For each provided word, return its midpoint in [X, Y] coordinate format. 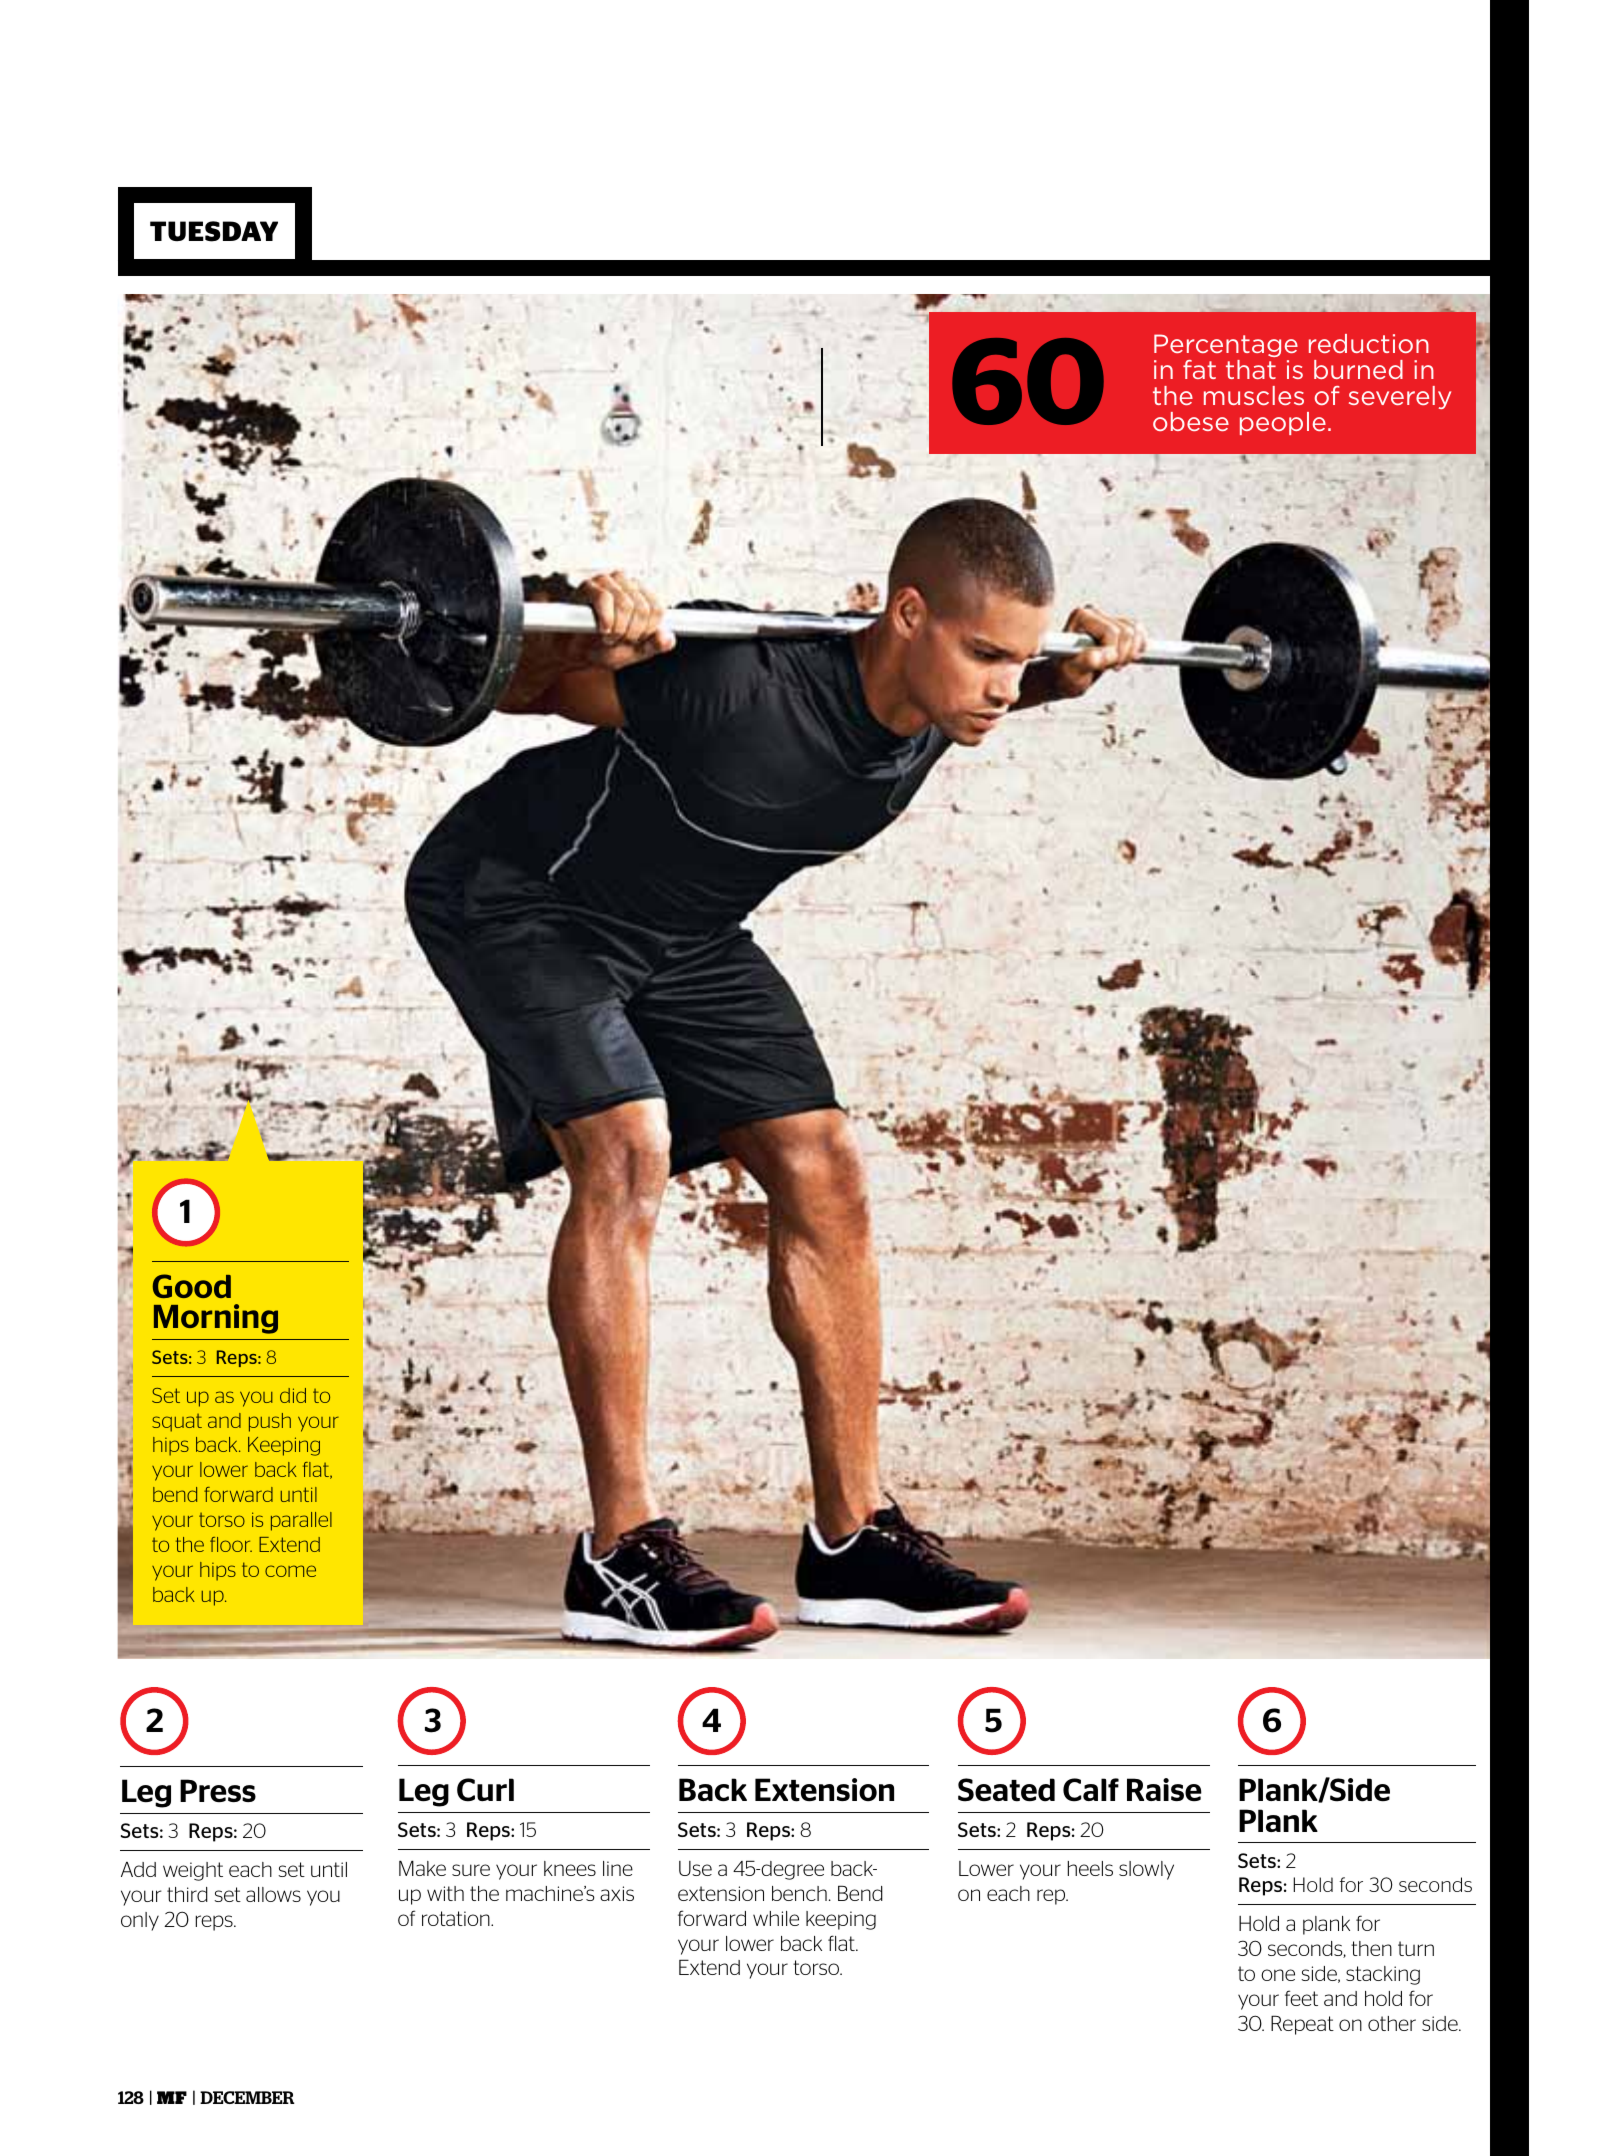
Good [192, 1286]
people [1283, 423]
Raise [1164, 1789]
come [290, 1571]
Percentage [1226, 345]
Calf [1091, 1790]
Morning [216, 1319]
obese [1191, 421]
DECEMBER [247, 2097]
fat [1199, 369]
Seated [1006, 1790]
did [293, 1395]
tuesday [214, 231]
